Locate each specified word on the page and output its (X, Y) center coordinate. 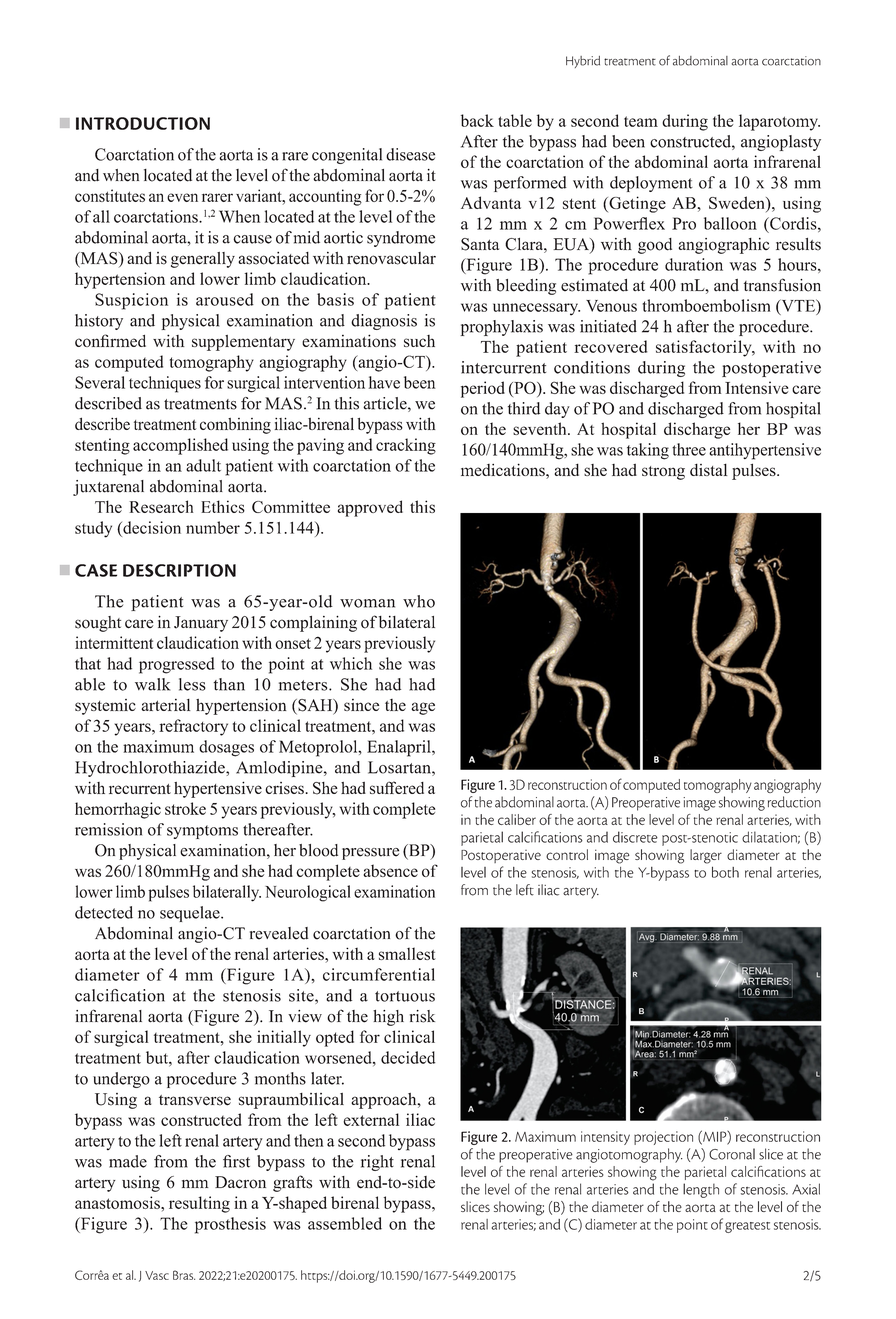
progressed (177, 665)
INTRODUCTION (143, 123)
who (419, 601)
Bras (184, 1275)
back (477, 120)
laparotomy (779, 122)
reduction (794, 802)
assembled (345, 1223)
